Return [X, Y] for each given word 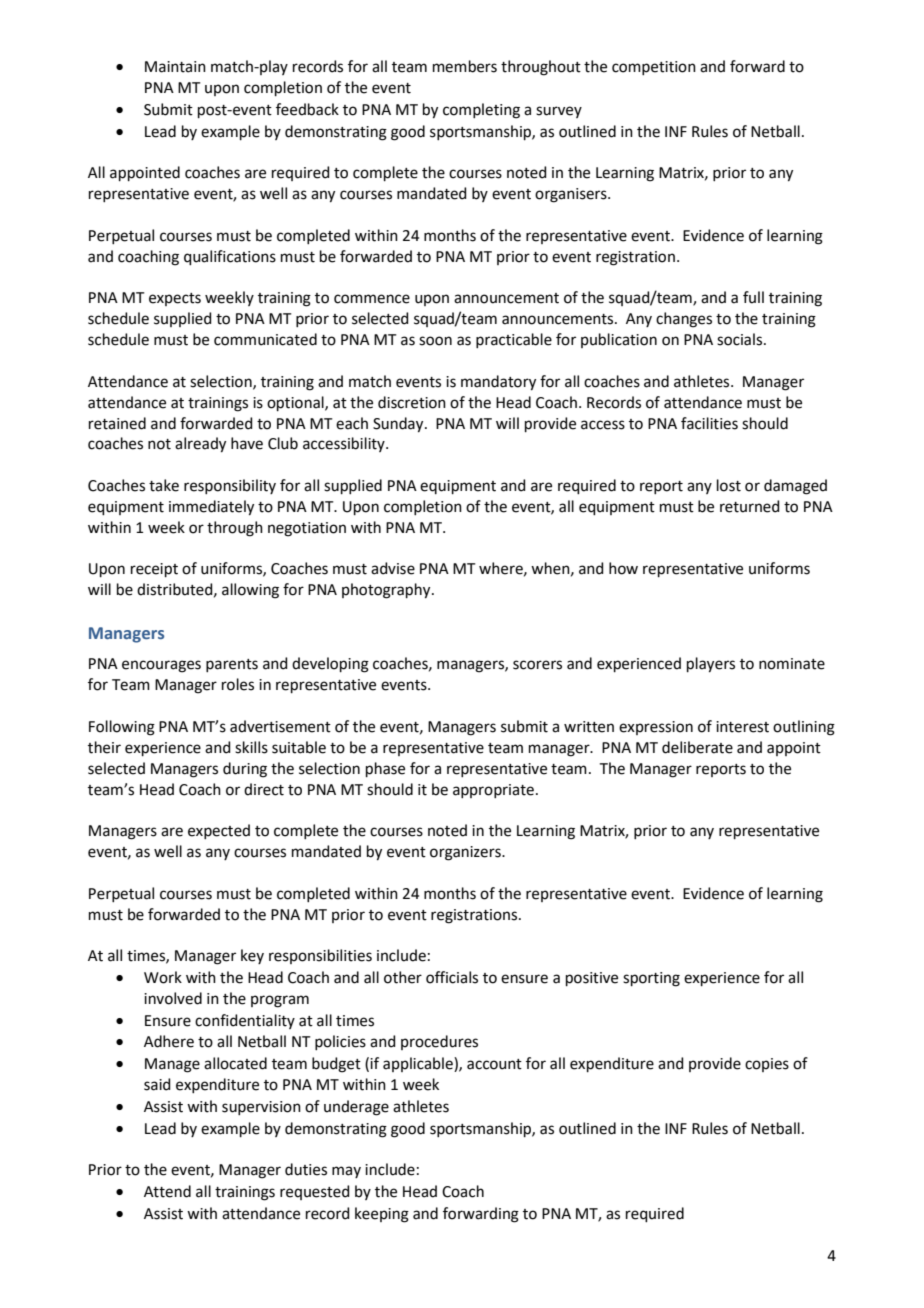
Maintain [175, 67]
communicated [265, 339]
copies [767, 1065]
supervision [261, 1108]
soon [435, 341]
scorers [537, 665]
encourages [161, 666]
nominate [792, 664]
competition [654, 68]
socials [741, 339]
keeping [382, 1215]
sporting [651, 979]
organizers [466, 853]
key [252, 956]
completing [481, 111]
